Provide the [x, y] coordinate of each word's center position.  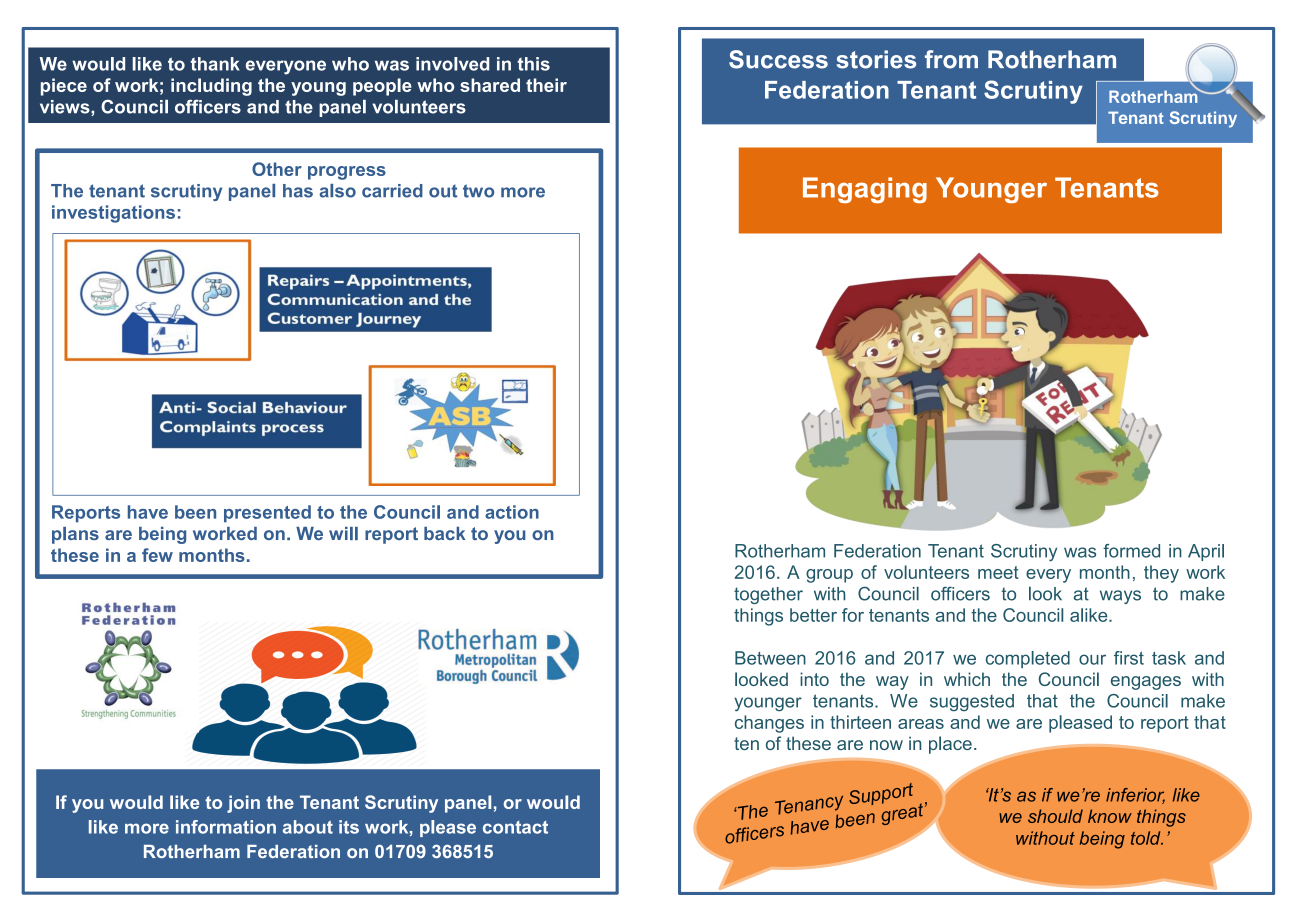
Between [770, 658]
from [951, 59]
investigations [113, 214]
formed [1131, 551]
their [546, 85]
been [195, 512]
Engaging [865, 190]
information [226, 827]
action [512, 512]
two [478, 191]
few [157, 555]
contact [515, 827]
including [211, 87]
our [1092, 659]
